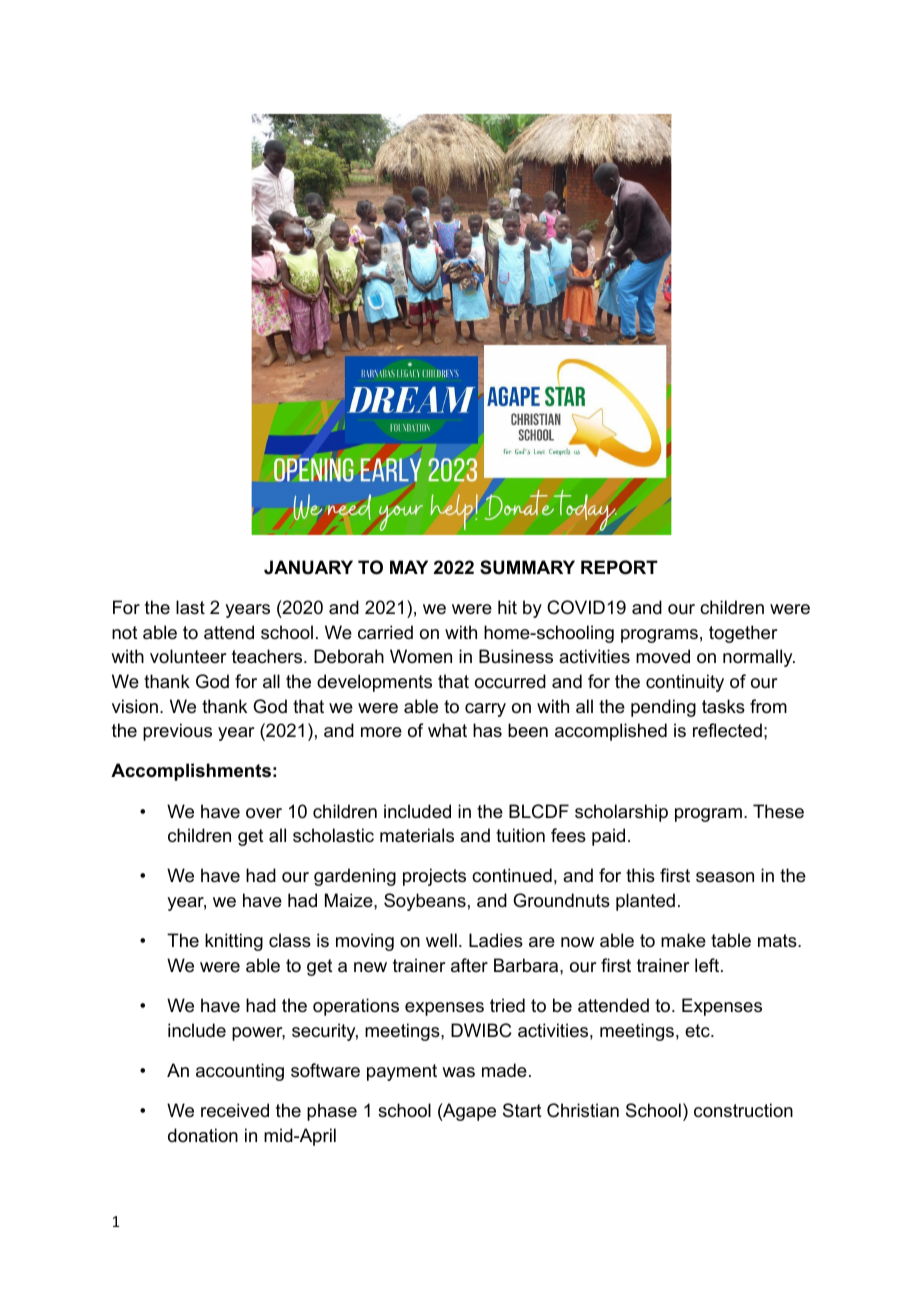 This screenshot has height=1307, width=924. Describe the element at coordinates (447, 730) in the screenshot. I see `what` at that location.
